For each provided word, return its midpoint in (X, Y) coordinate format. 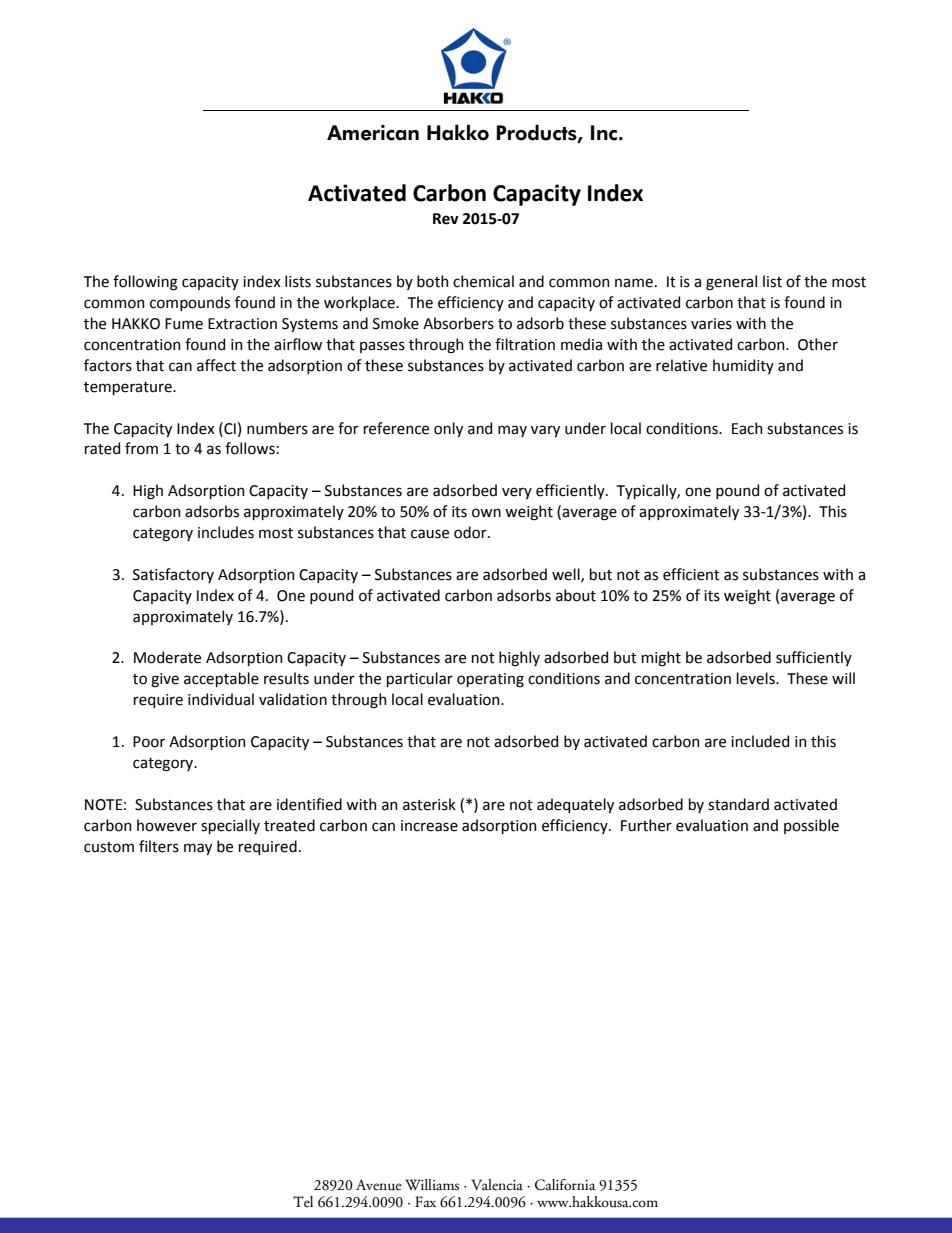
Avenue (379, 1185)
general (731, 283)
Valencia (497, 1185)
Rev (446, 219)
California (565, 1185)
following (145, 283)
